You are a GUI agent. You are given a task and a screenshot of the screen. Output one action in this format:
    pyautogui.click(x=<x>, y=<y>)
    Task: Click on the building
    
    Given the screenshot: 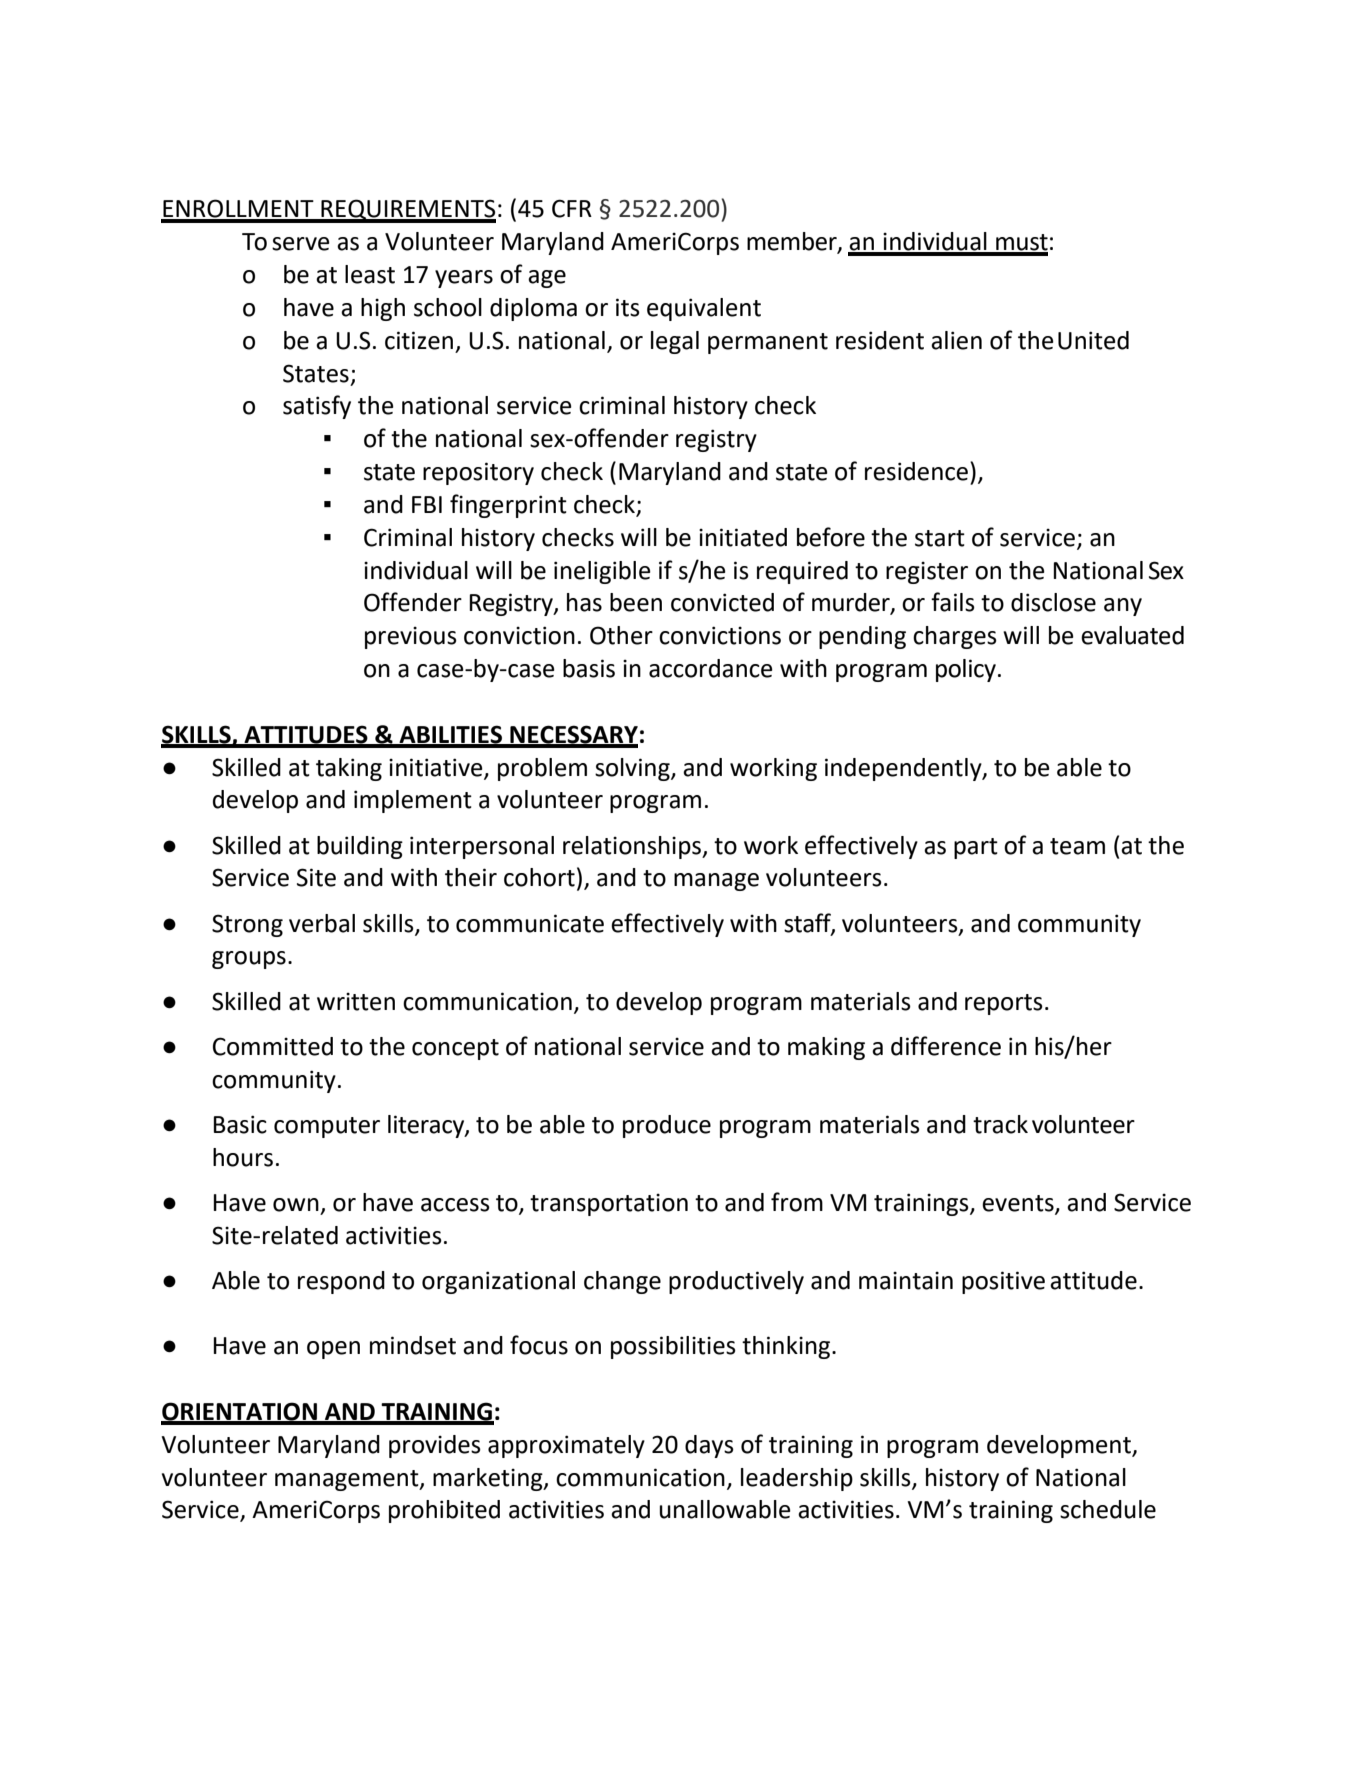 What is the action you would take?
    pyautogui.click(x=360, y=847)
